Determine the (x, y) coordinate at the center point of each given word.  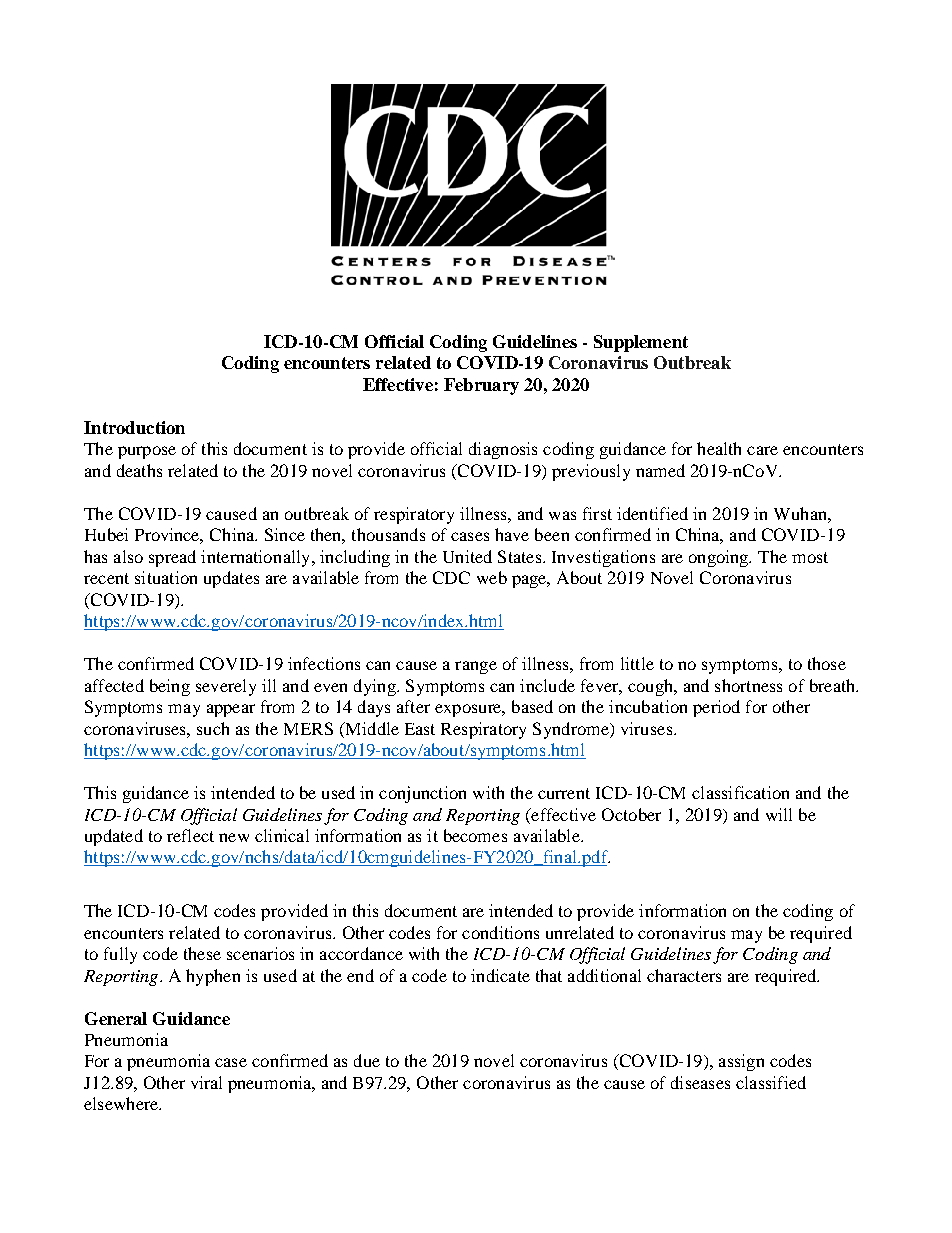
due (367, 1060)
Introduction (134, 427)
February (481, 386)
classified (771, 1082)
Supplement (641, 343)
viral (206, 1082)
